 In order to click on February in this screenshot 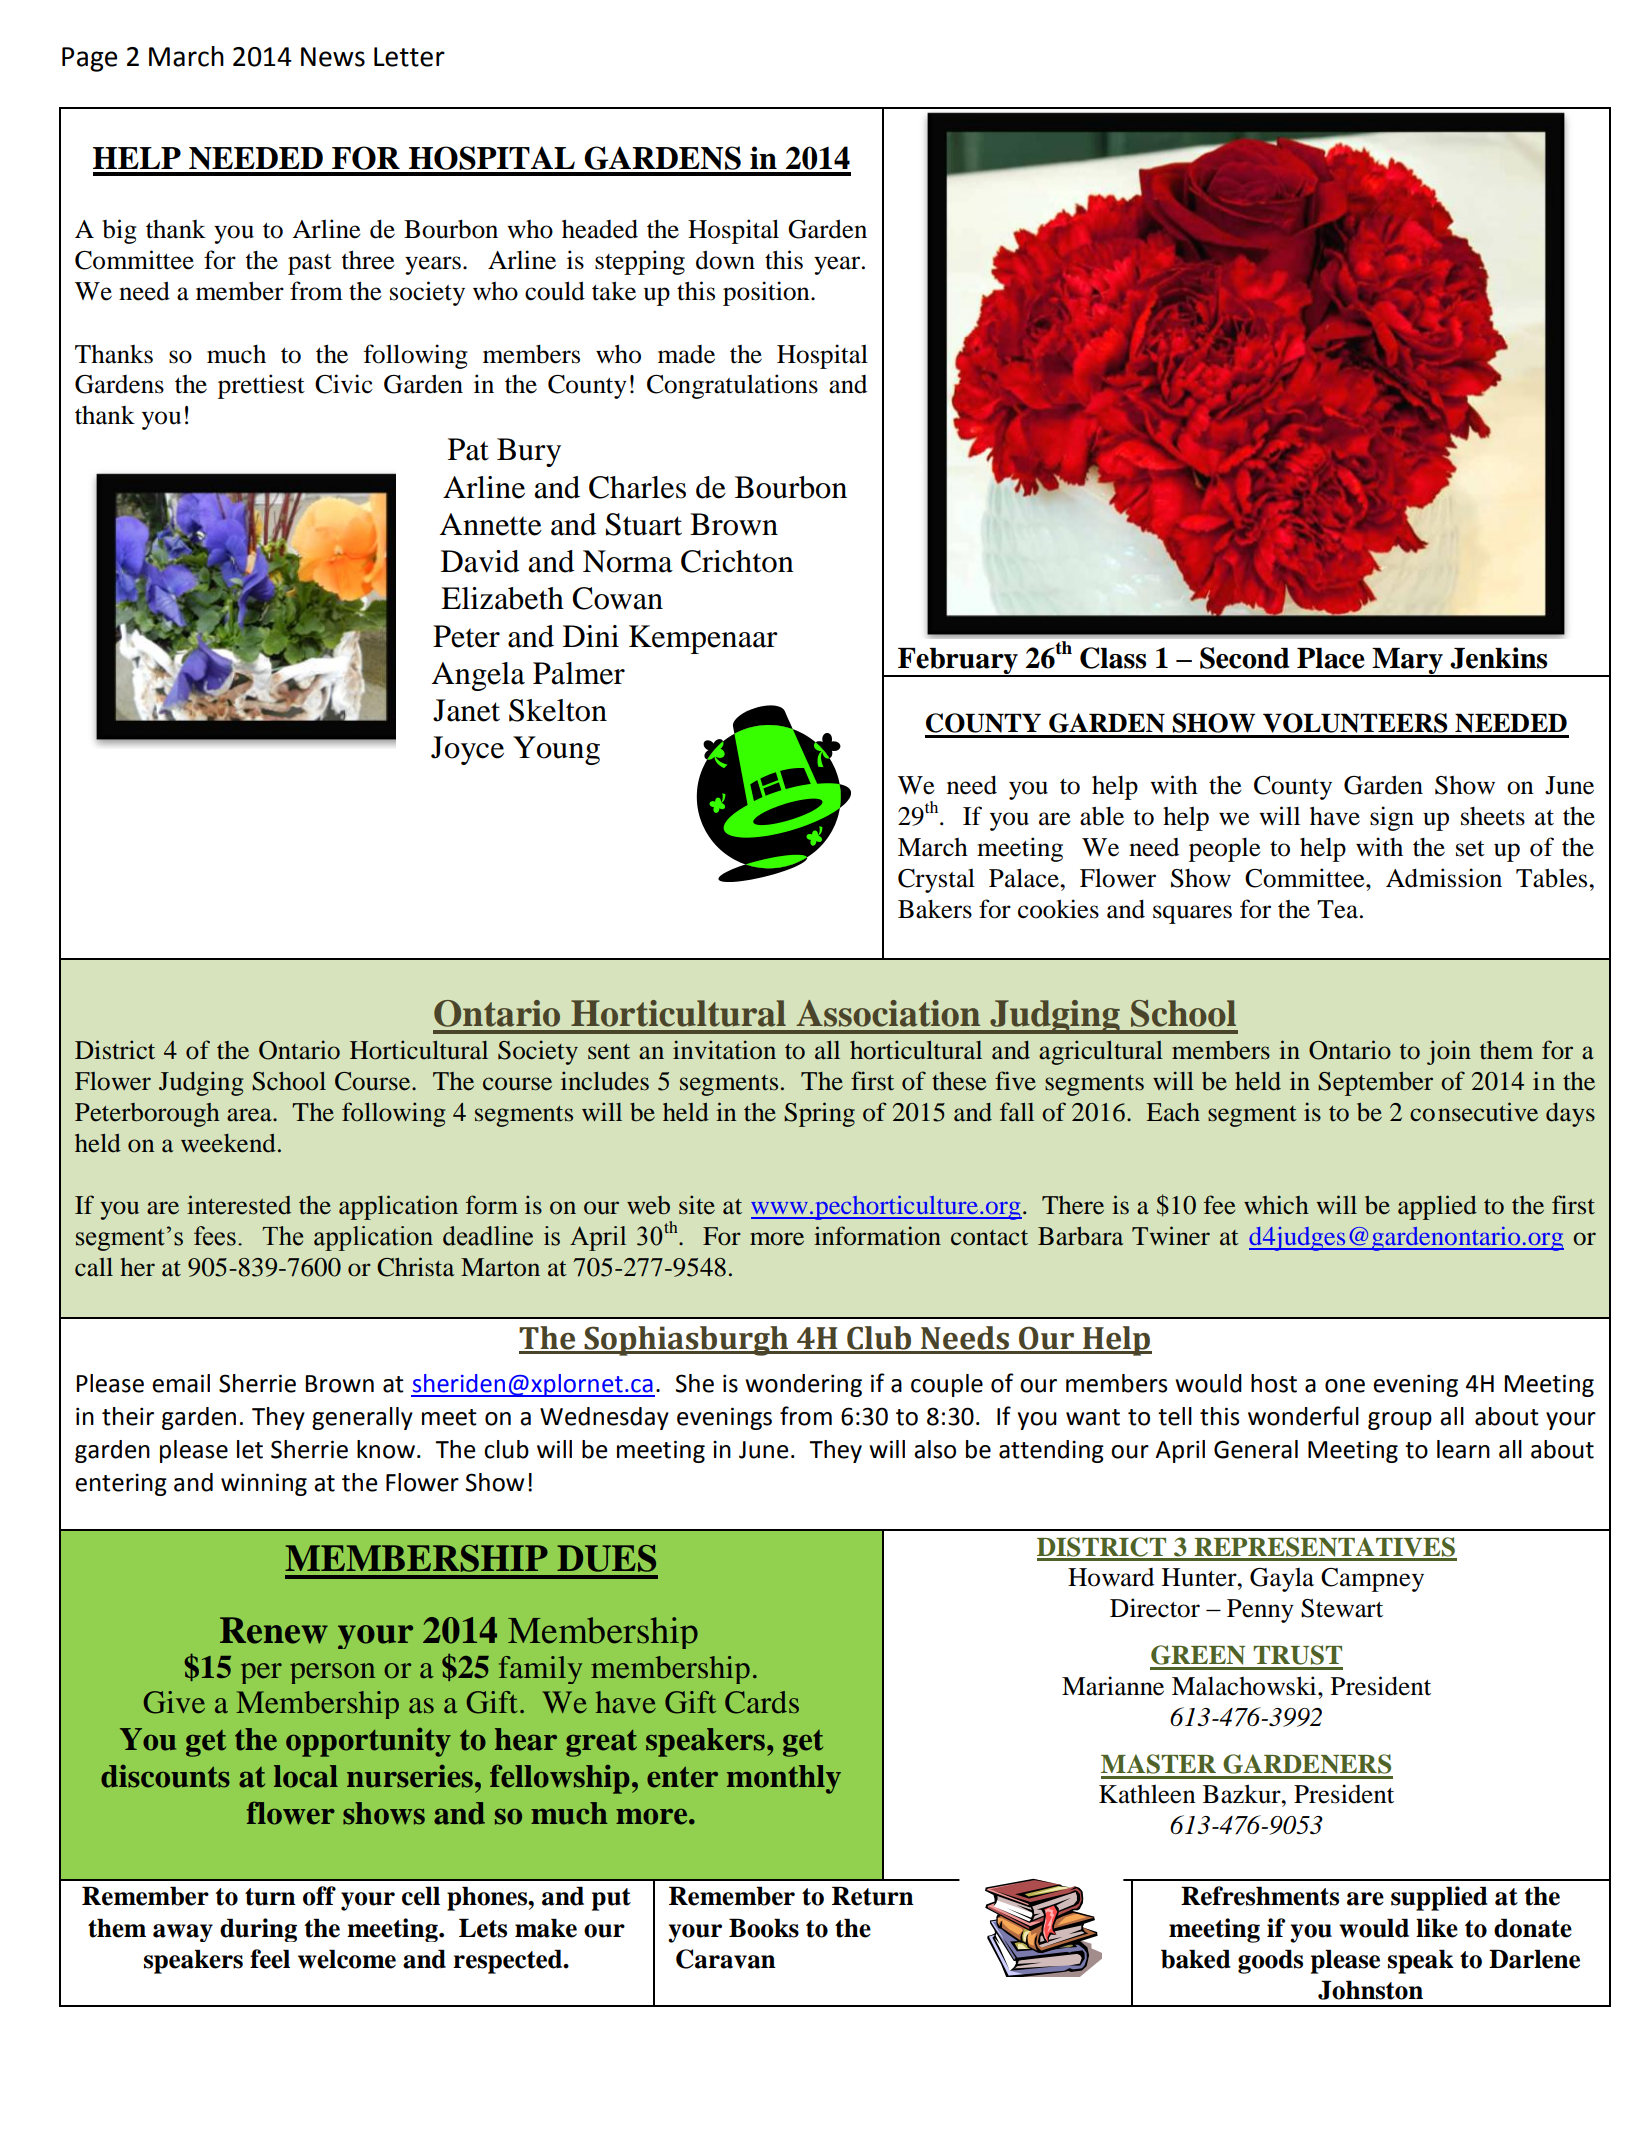, I will do `click(958, 662)`.
